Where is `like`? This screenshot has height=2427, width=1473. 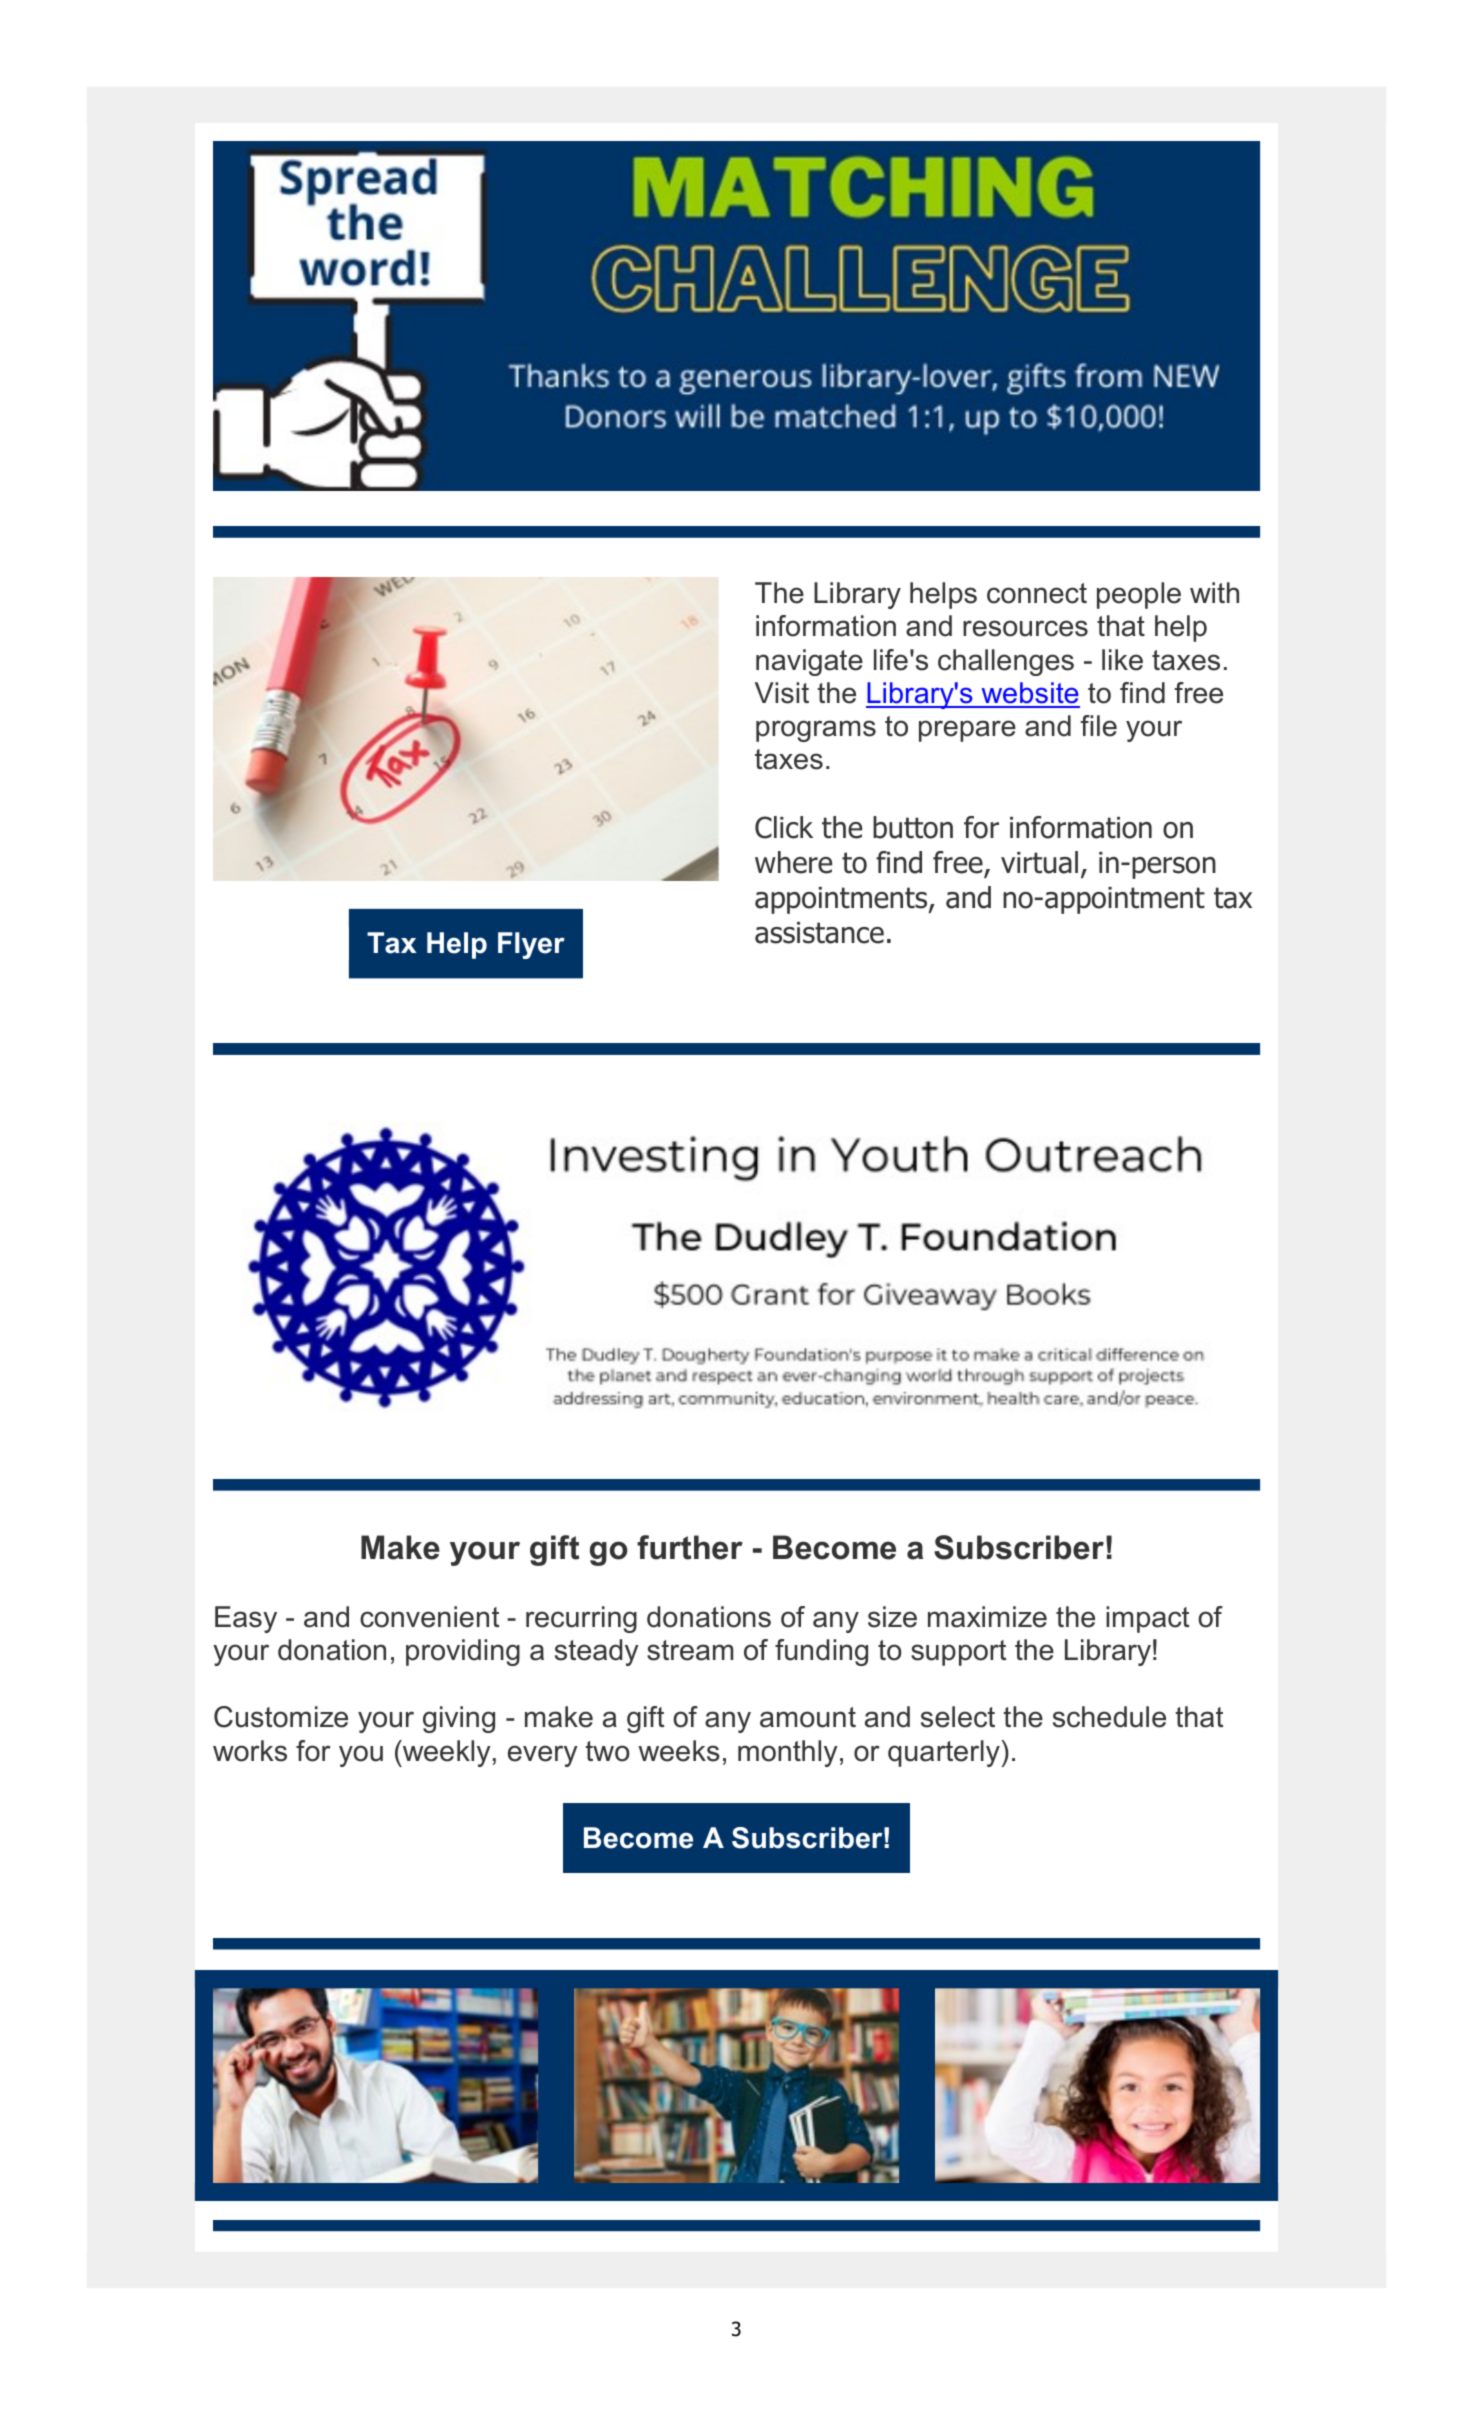
like is located at coordinates (1122, 660).
